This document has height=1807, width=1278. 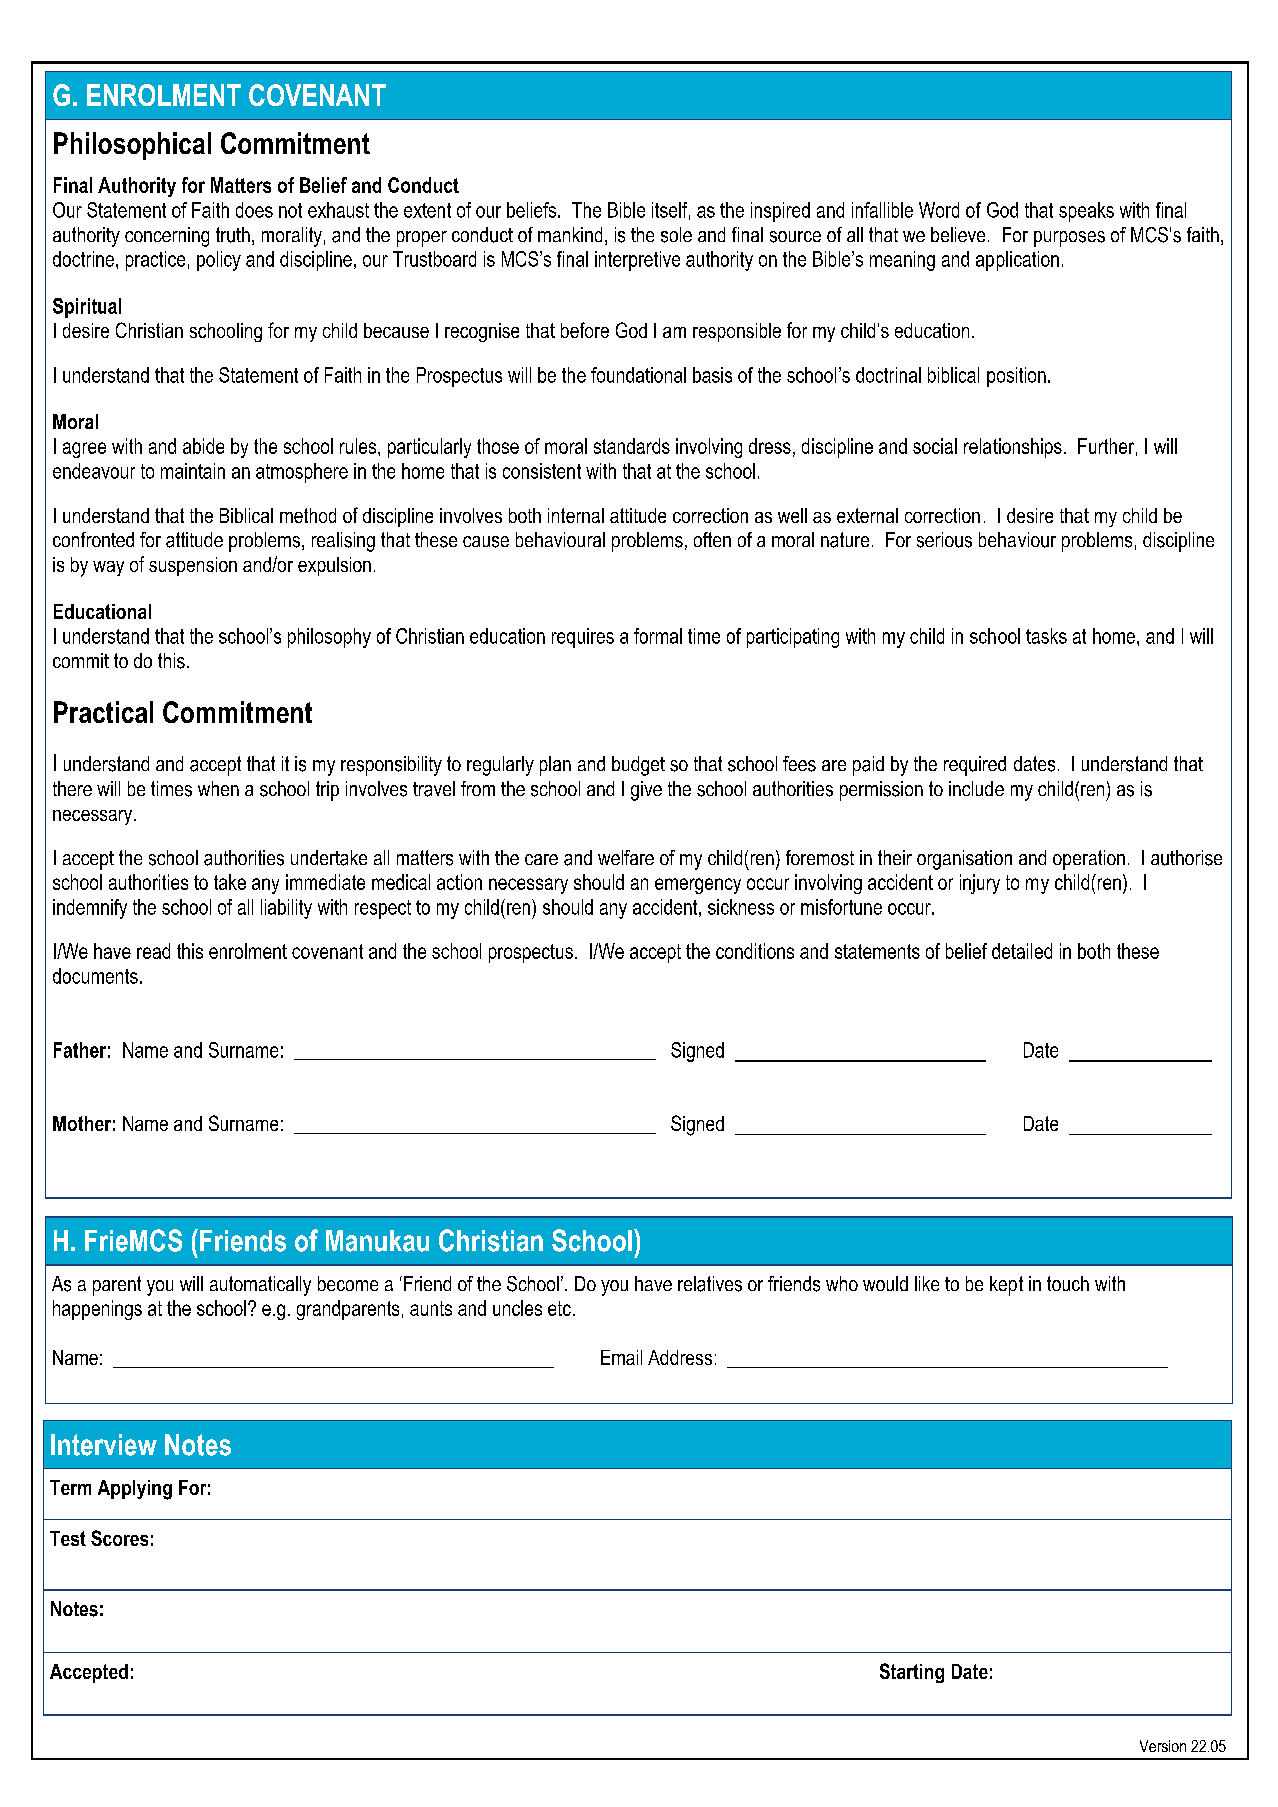 What do you see at coordinates (254, 210) in the document?
I see `does` at bounding box center [254, 210].
